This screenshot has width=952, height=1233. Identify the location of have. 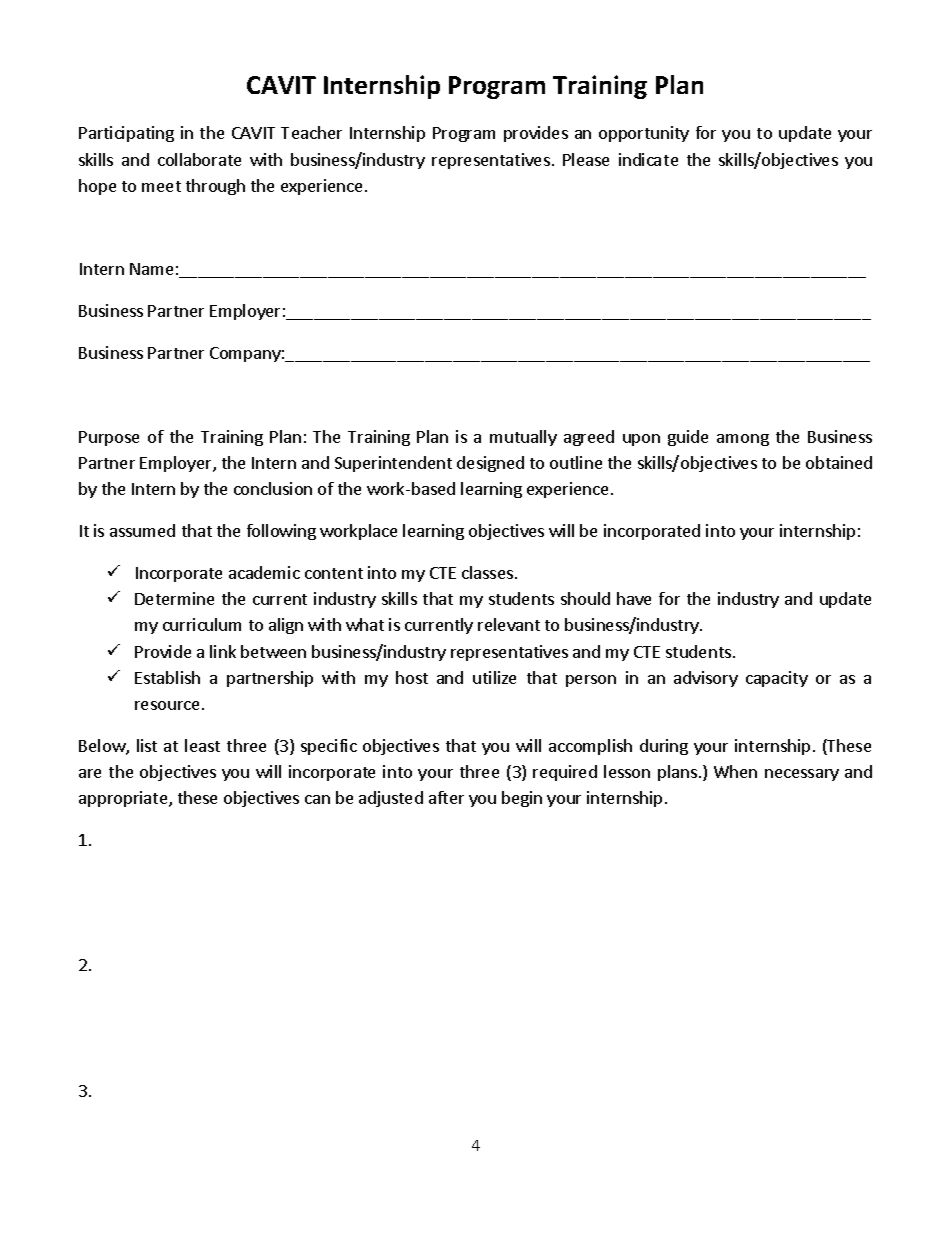
(634, 598).
